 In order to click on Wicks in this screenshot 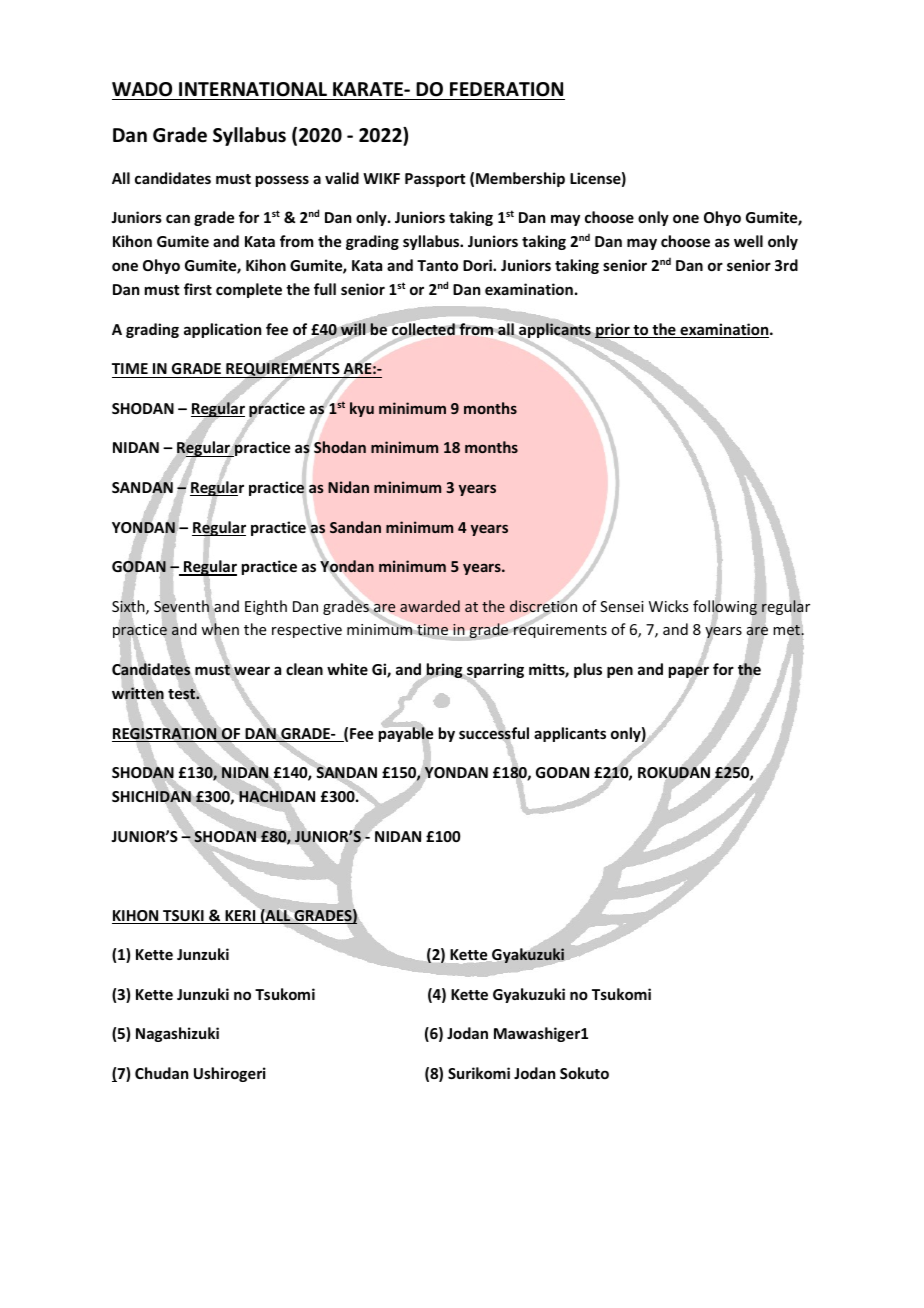, I will do `click(668, 606)`.
